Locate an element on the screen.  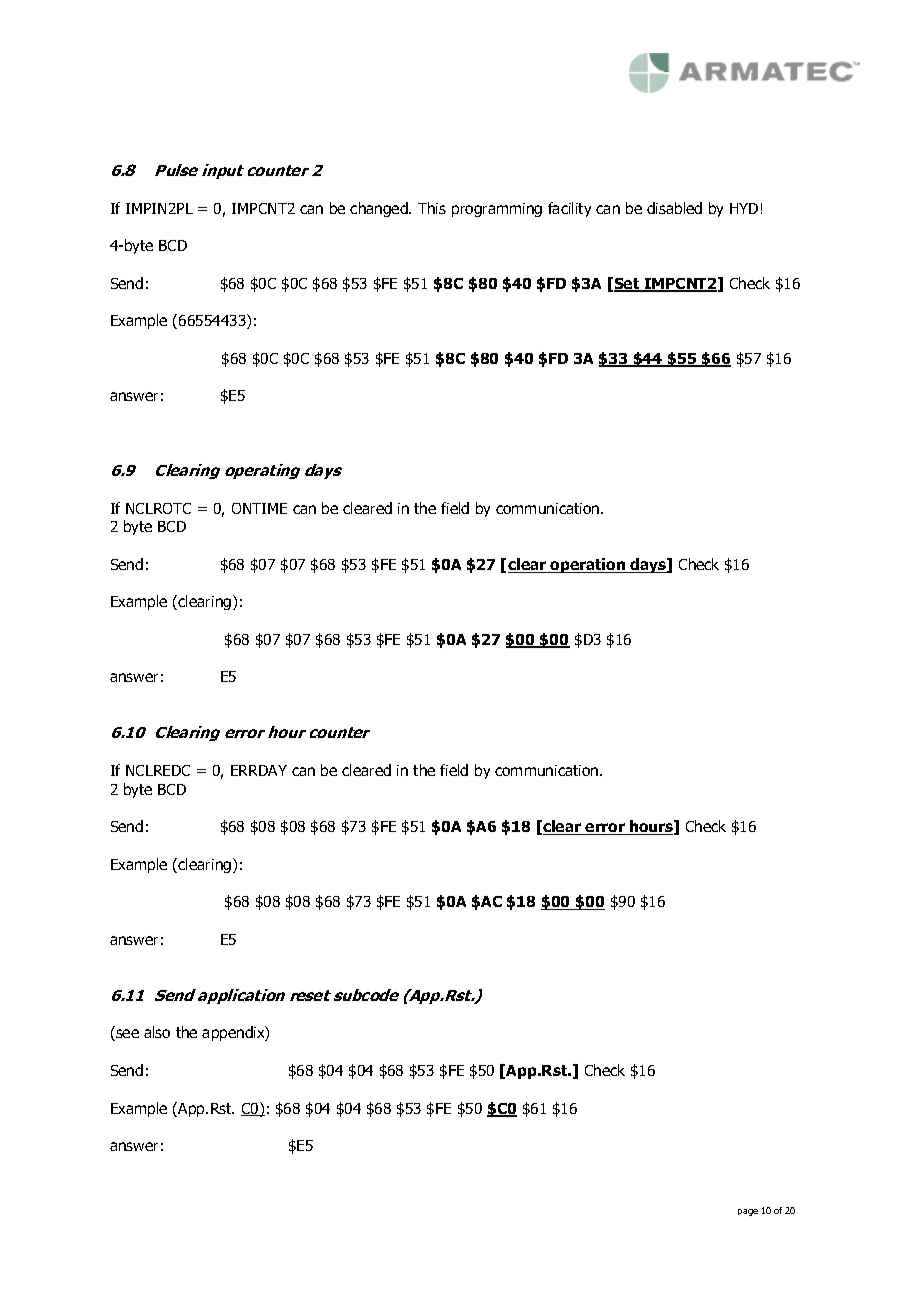
This is located at coordinates (432, 208).
